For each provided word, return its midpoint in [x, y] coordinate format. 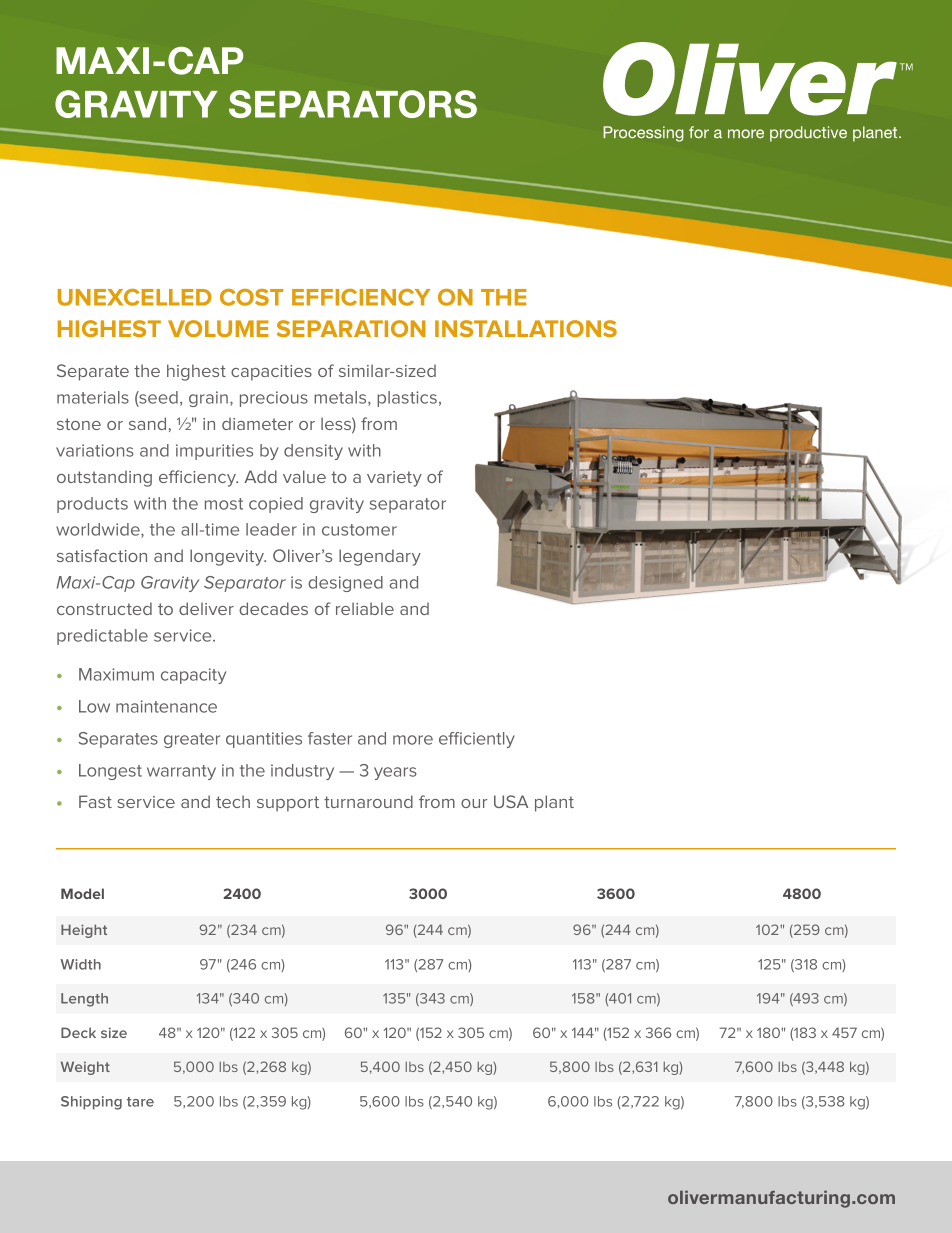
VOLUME [218, 328]
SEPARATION [351, 328]
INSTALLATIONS [526, 328]
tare [140, 1102]
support [288, 804]
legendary [380, 557]
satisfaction [102, 555]
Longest [110, 772]
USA [511, 801]
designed [345, 584]
